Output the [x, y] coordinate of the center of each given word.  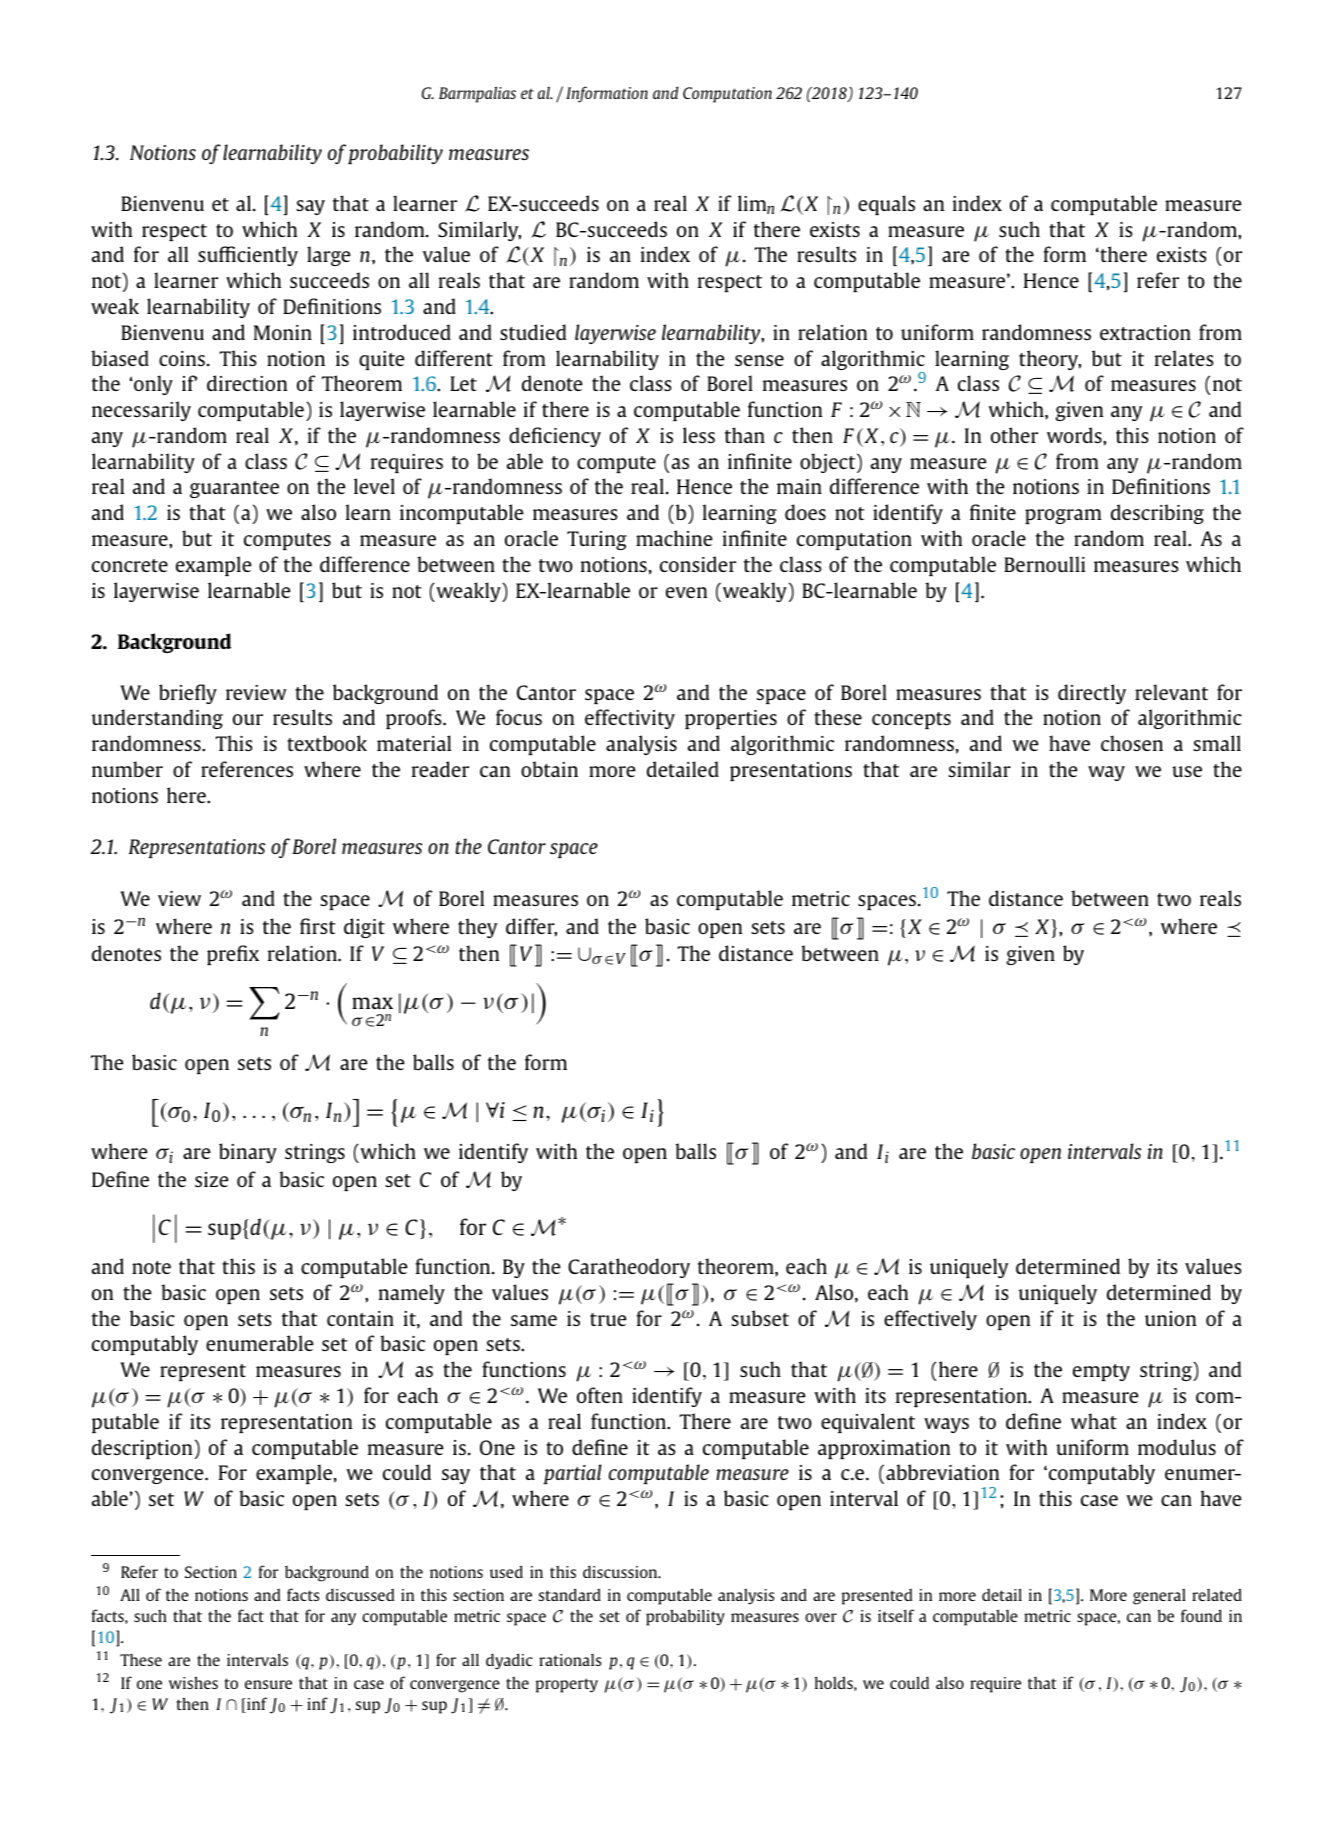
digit [364, 928]
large [329, 256]
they [478, 928]
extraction [1145, 332]
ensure [268, 1684]
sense [759, 360]
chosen [1132, 743]
